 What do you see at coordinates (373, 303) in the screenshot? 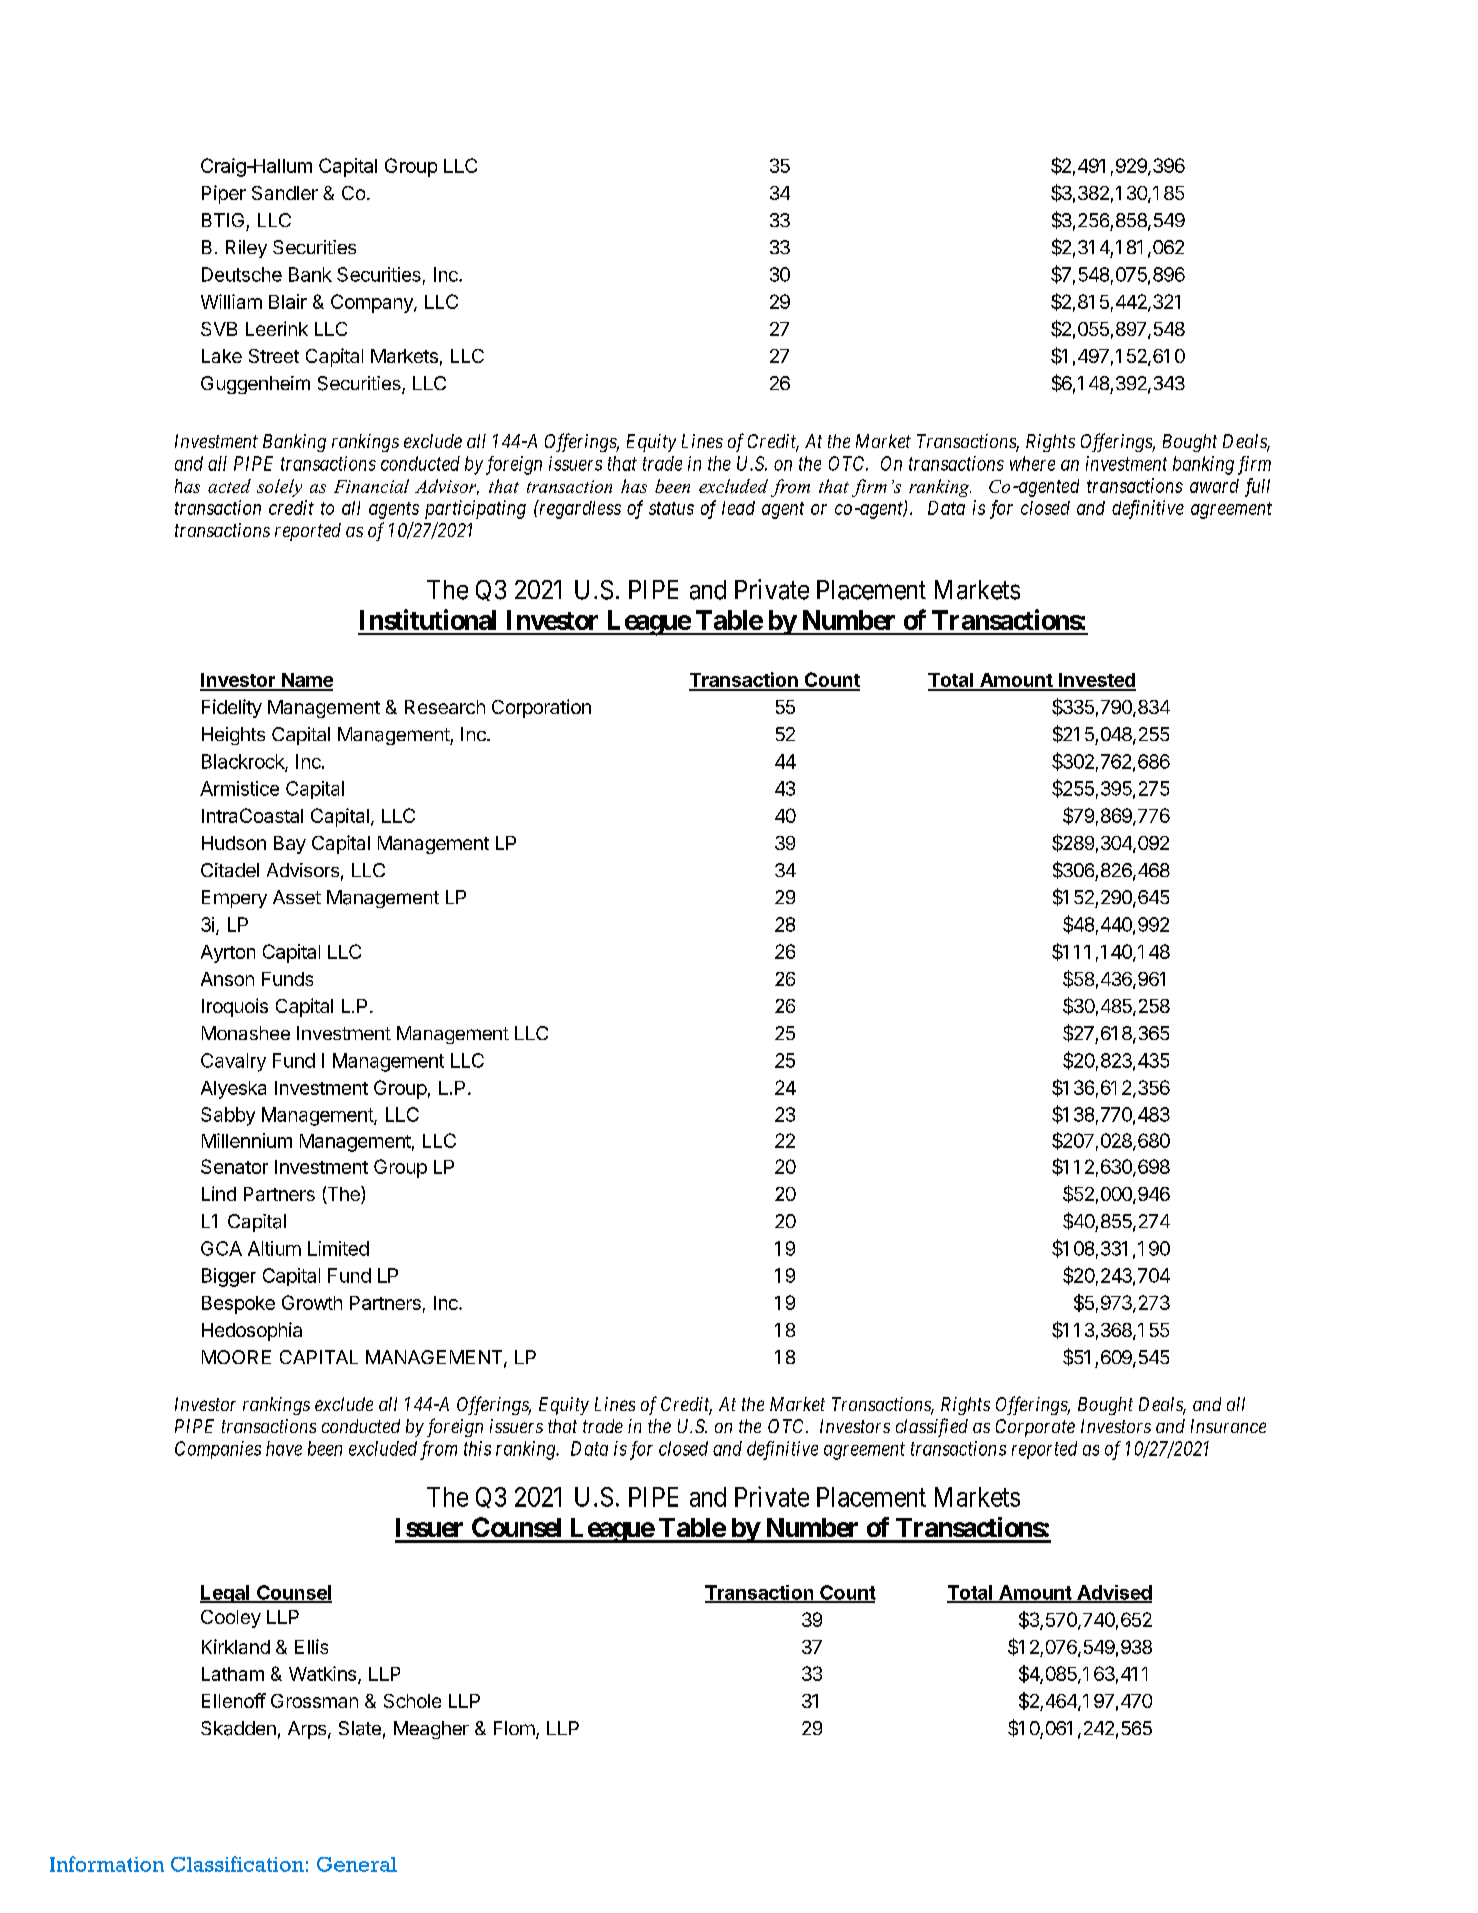
I see `Company` at bounding box center [373, 303].
